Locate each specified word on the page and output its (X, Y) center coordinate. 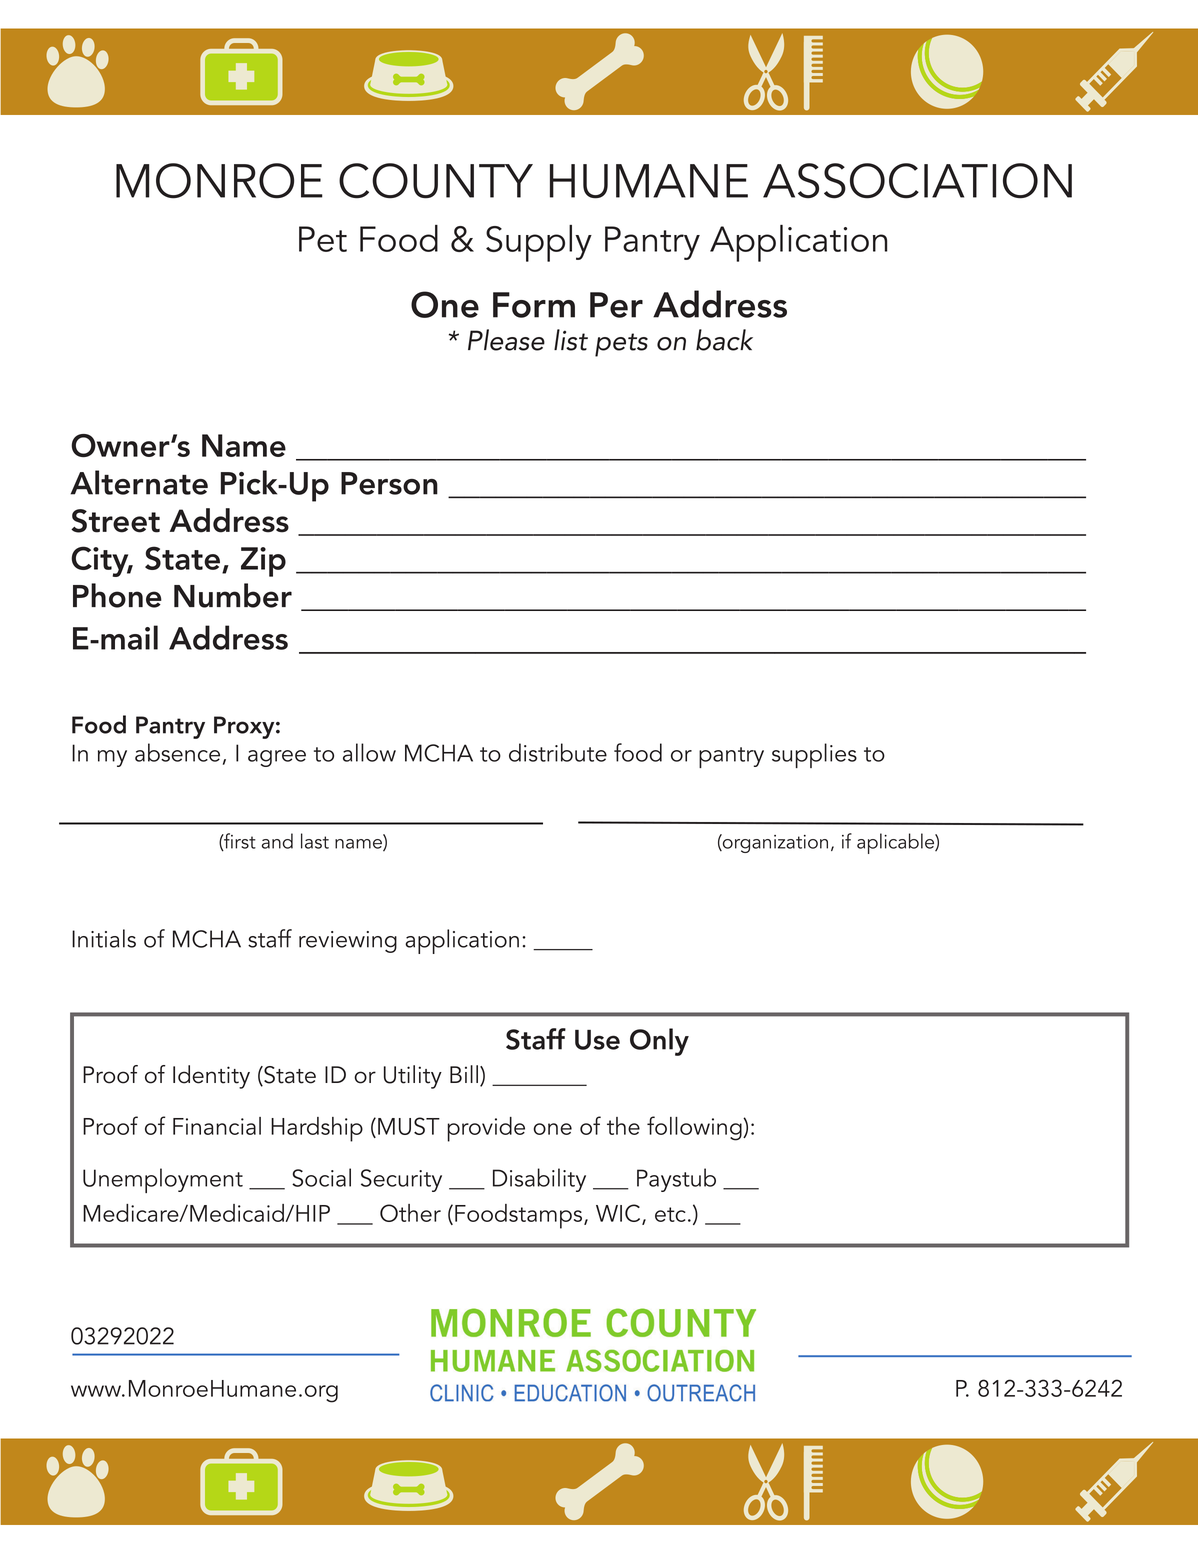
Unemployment (163, 1180)
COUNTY (436, 181)
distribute (558, 752)
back (724, 340)
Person (389, 483)
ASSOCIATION (917, 181)
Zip (263, 562)
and (277, 841)
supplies (814, 755)
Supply (539, 243)
